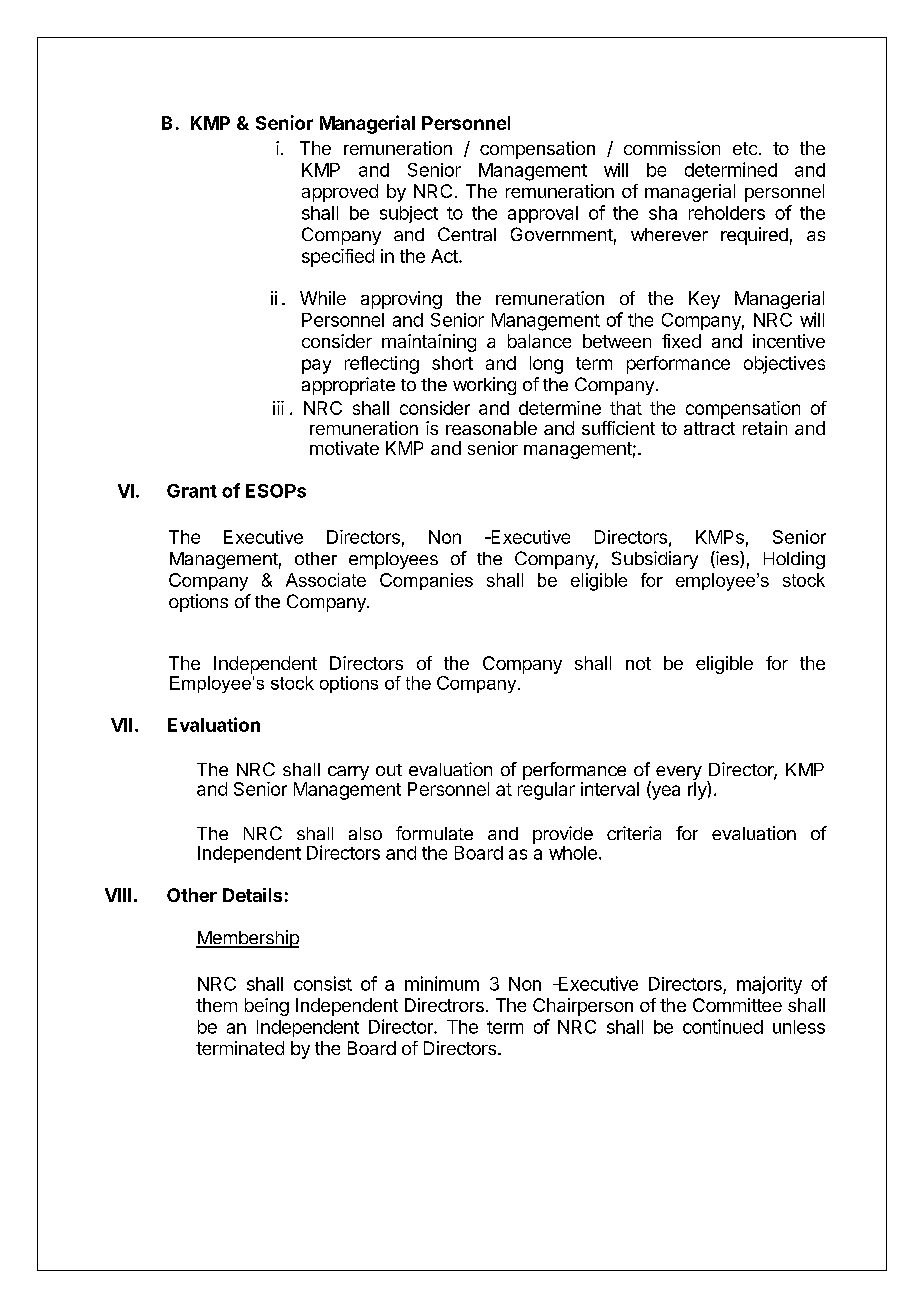  What do you see at coordinates (409, 214) in the image?
I see `subject` at bounding box center [409, 214].
